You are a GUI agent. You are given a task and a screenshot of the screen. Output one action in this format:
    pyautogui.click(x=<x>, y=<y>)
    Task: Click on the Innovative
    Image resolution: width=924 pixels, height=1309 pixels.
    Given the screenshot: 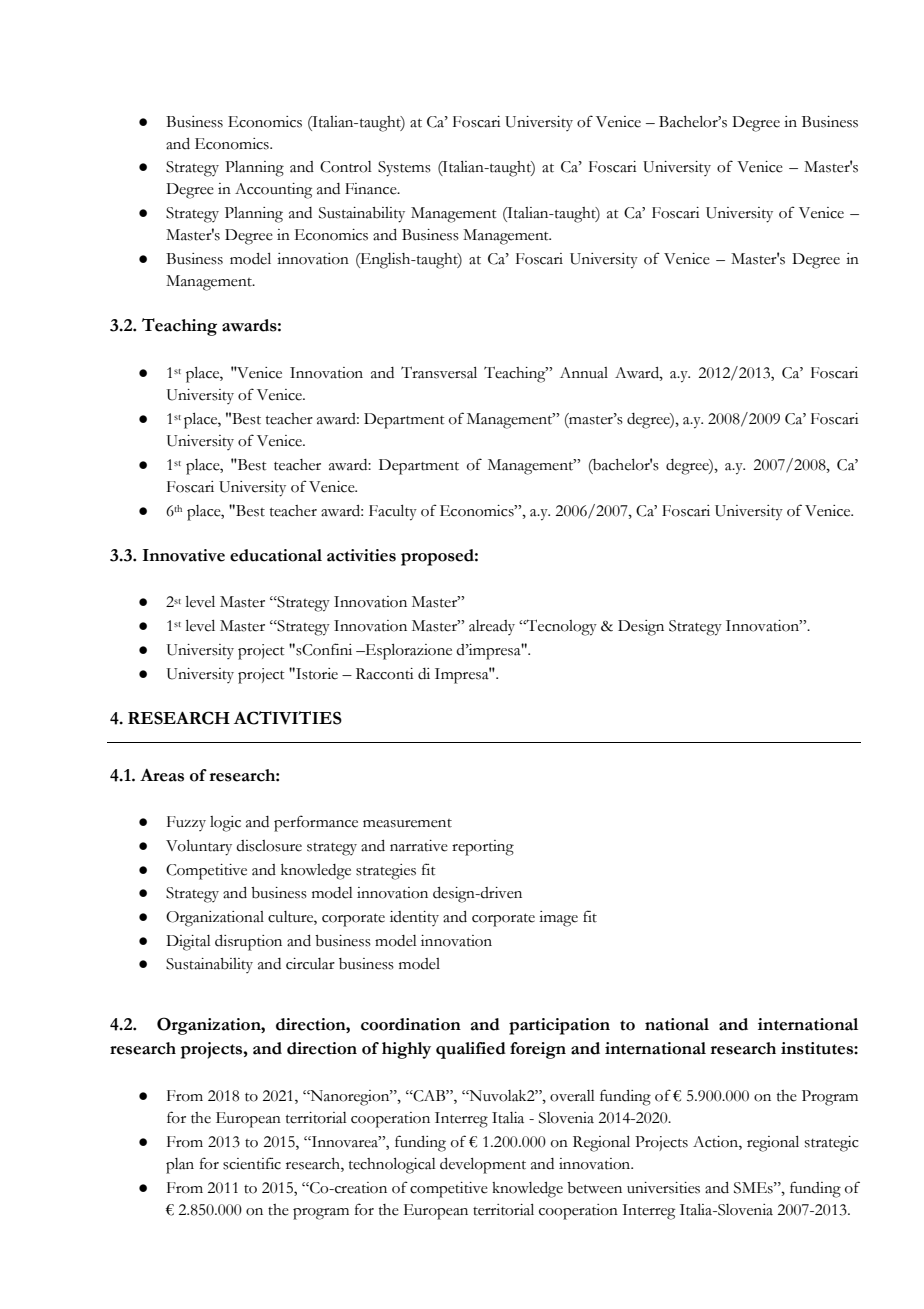 What is the action you would take?
    pyautogui.click(x=184, y=555)
